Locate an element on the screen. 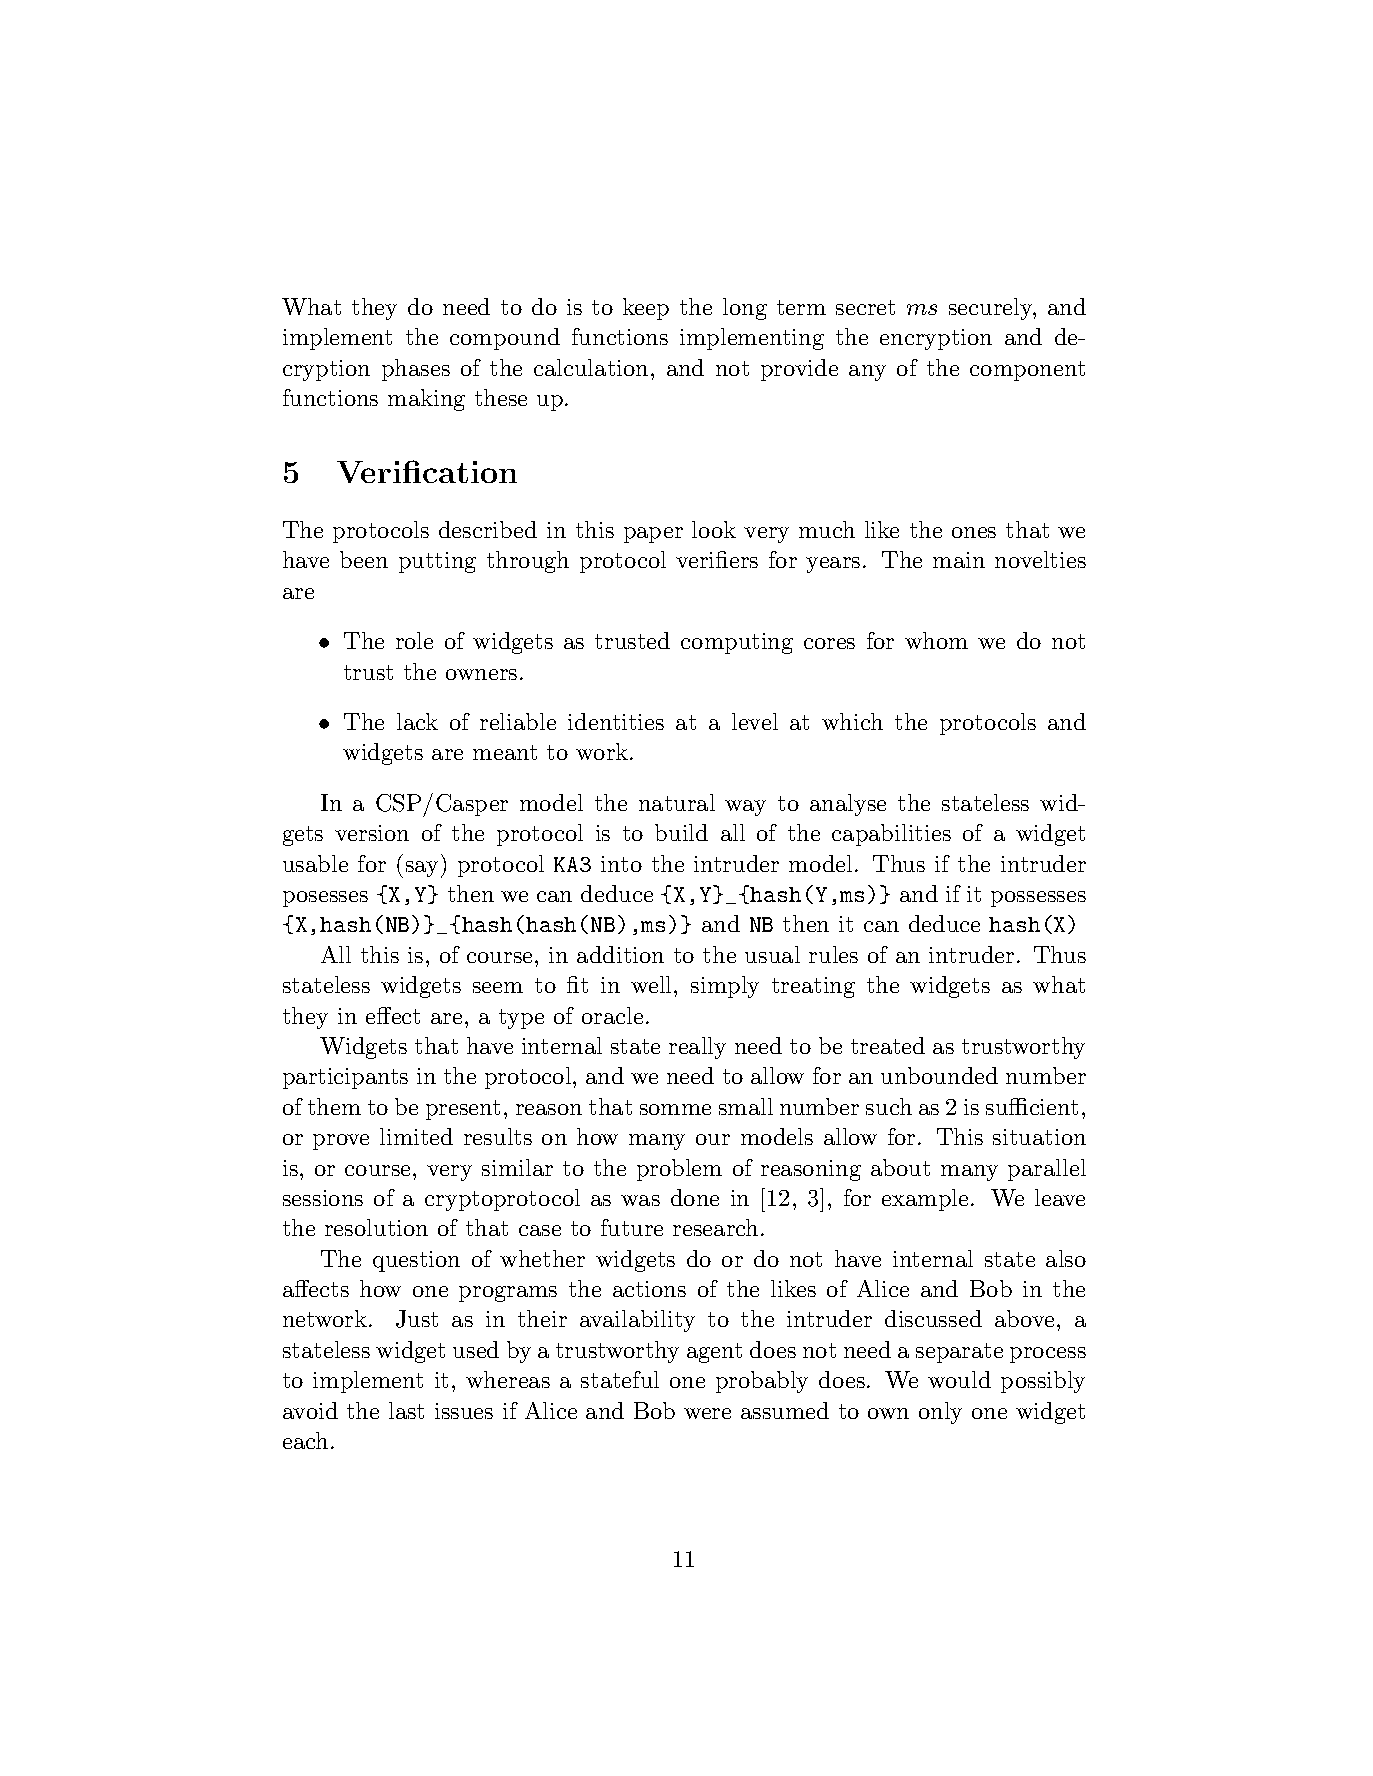 Image resolution: width=1373 pixels, height=1776 pixels. computing is located at coordinates (737, 643).
